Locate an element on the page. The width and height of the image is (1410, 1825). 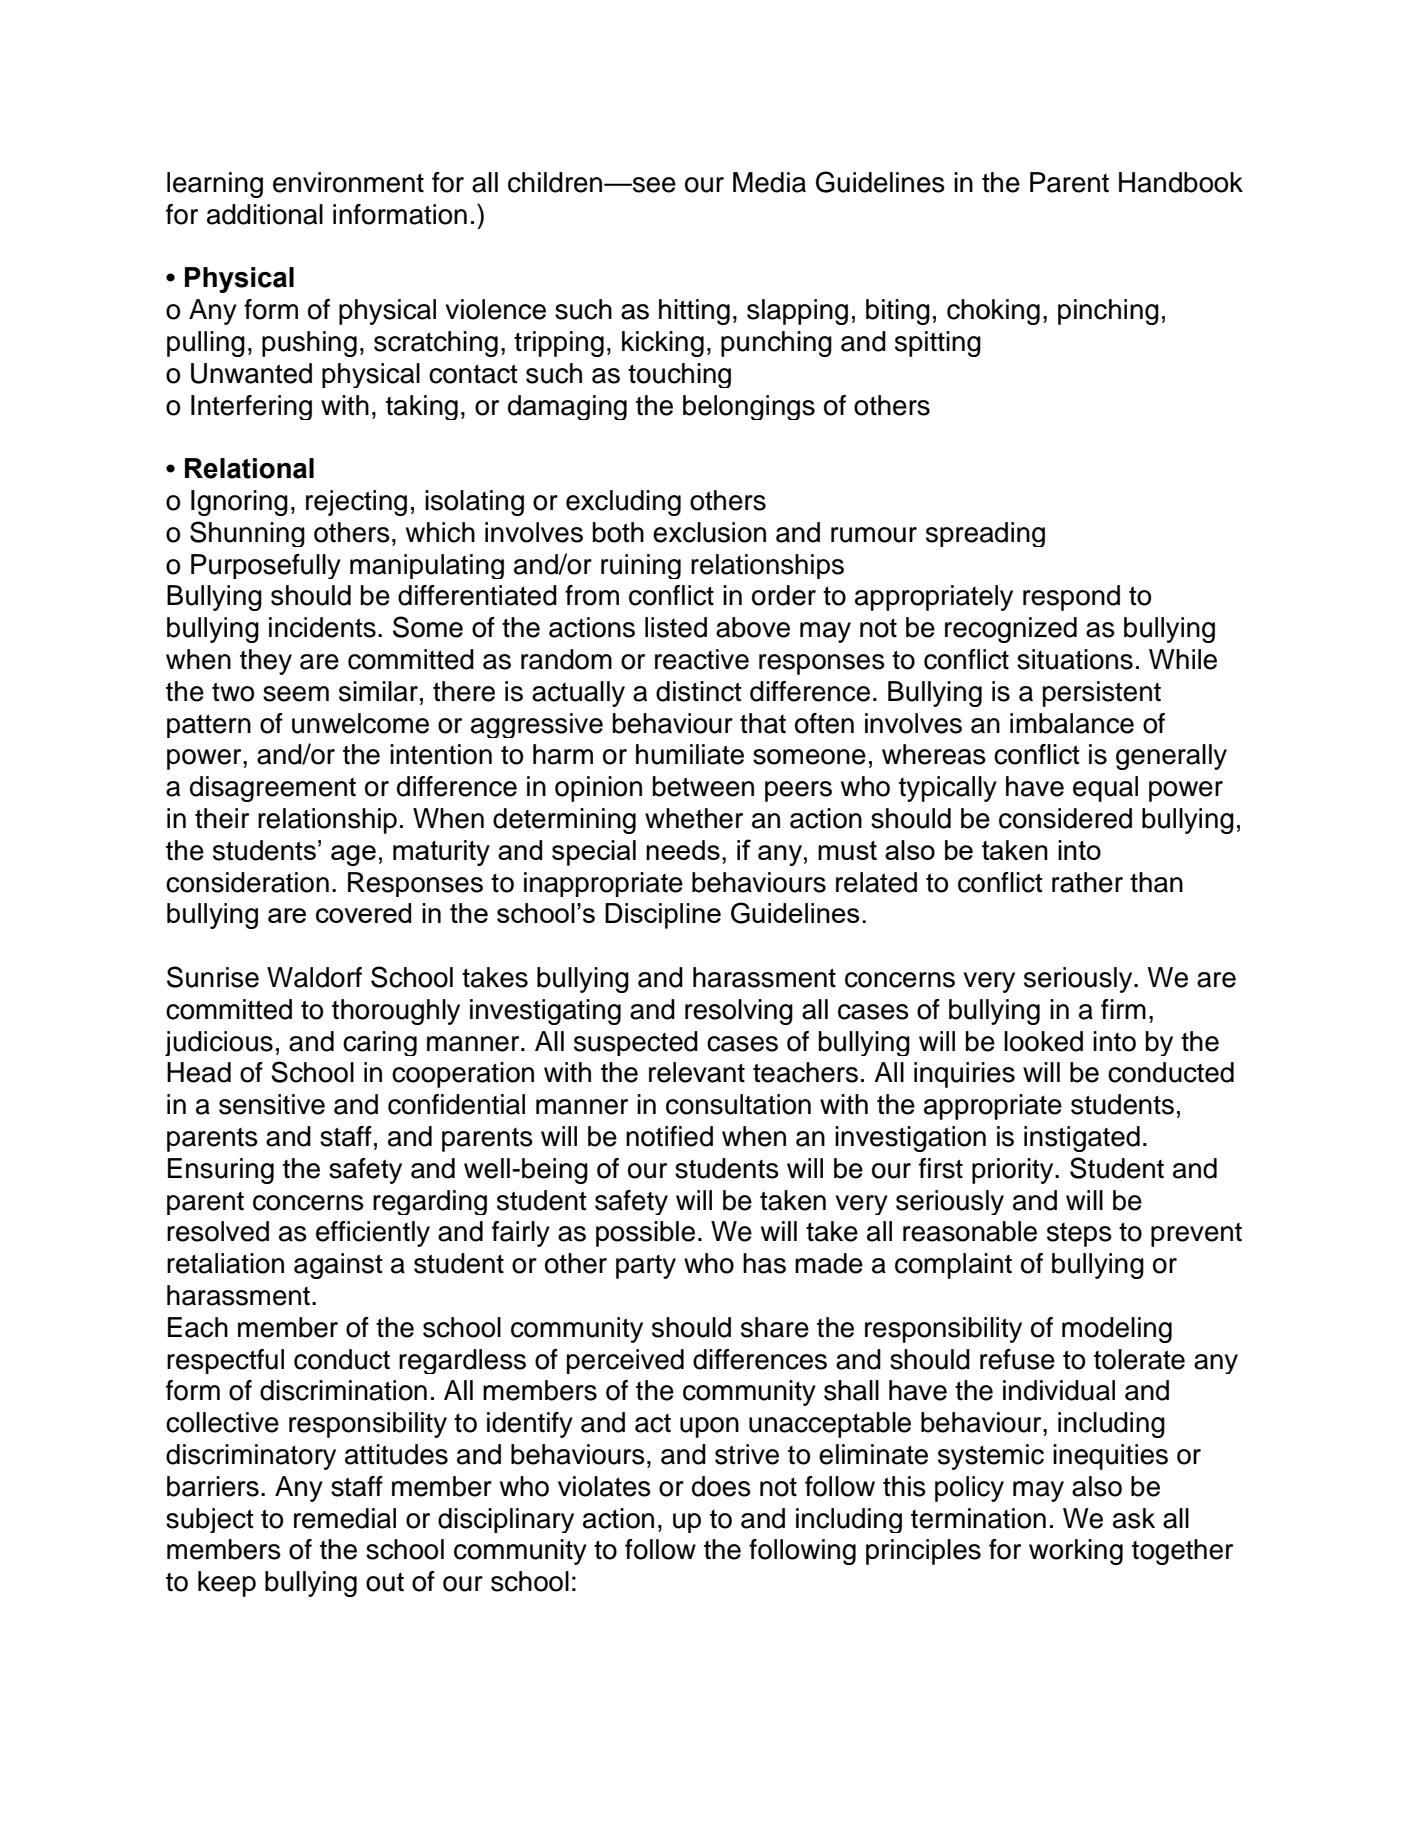
does is located at coordinates (721, 1486).
